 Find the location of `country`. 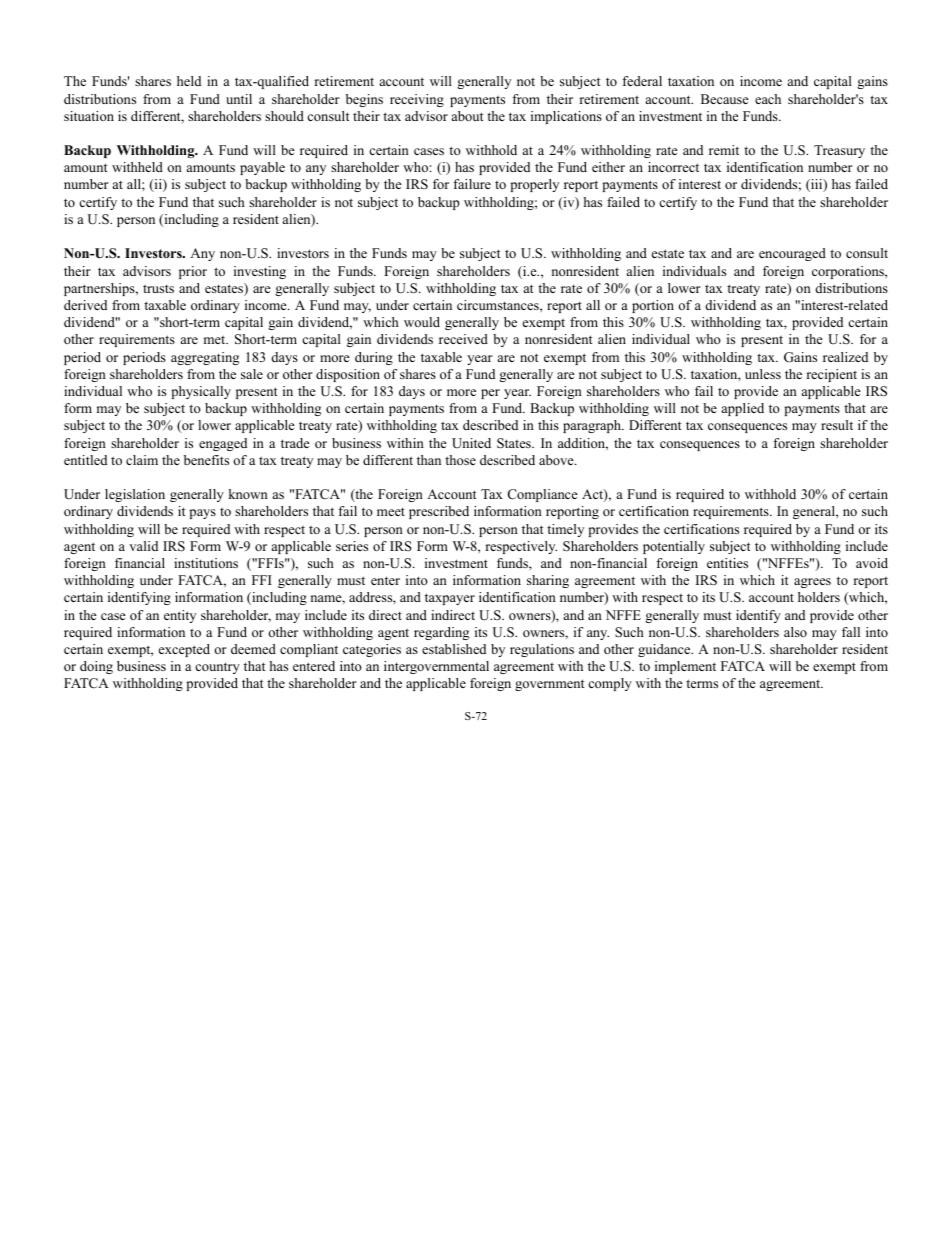

country is located at coordinates (217, 668).
